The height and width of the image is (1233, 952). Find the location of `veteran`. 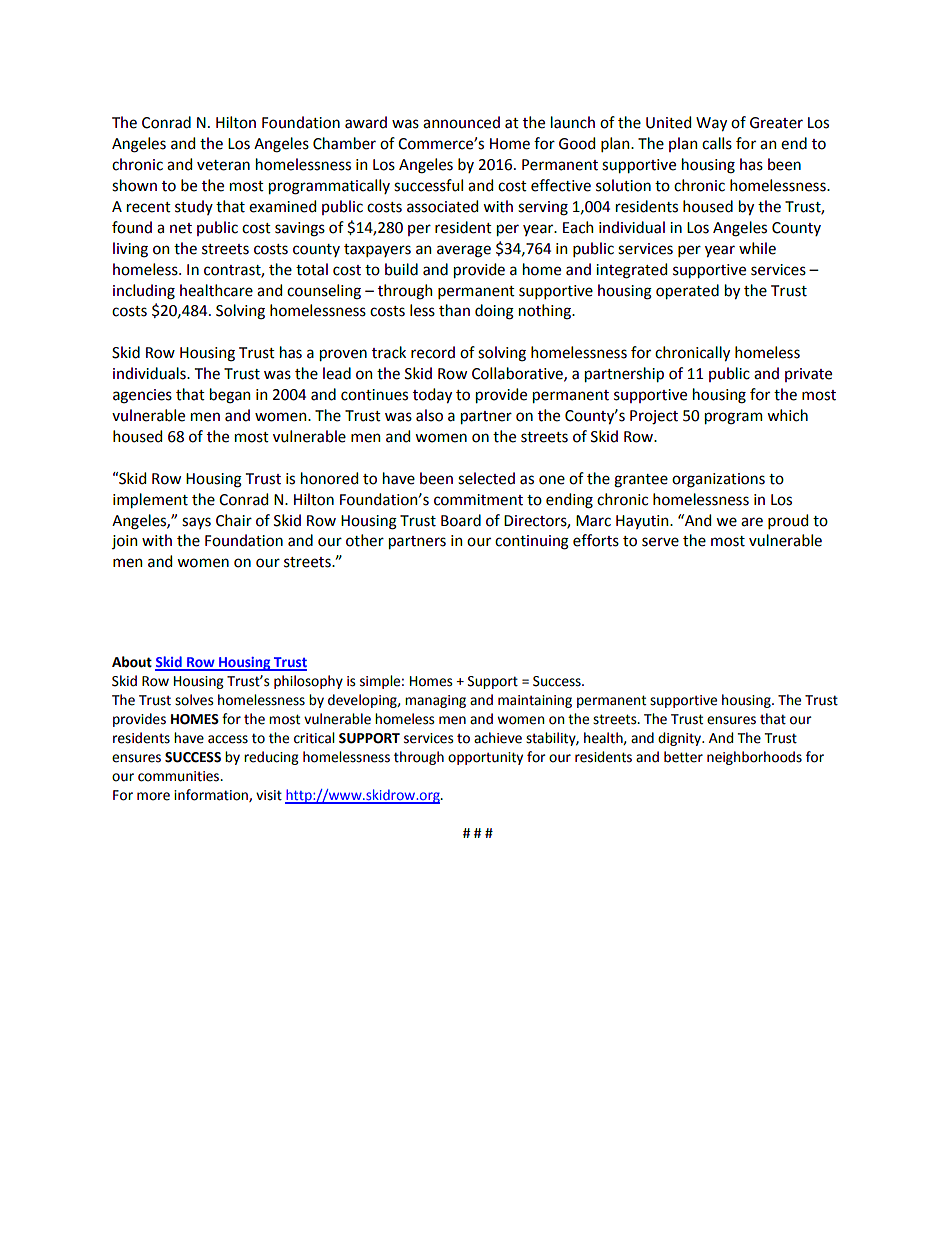

veteran is located at coordinates (223, 165).
